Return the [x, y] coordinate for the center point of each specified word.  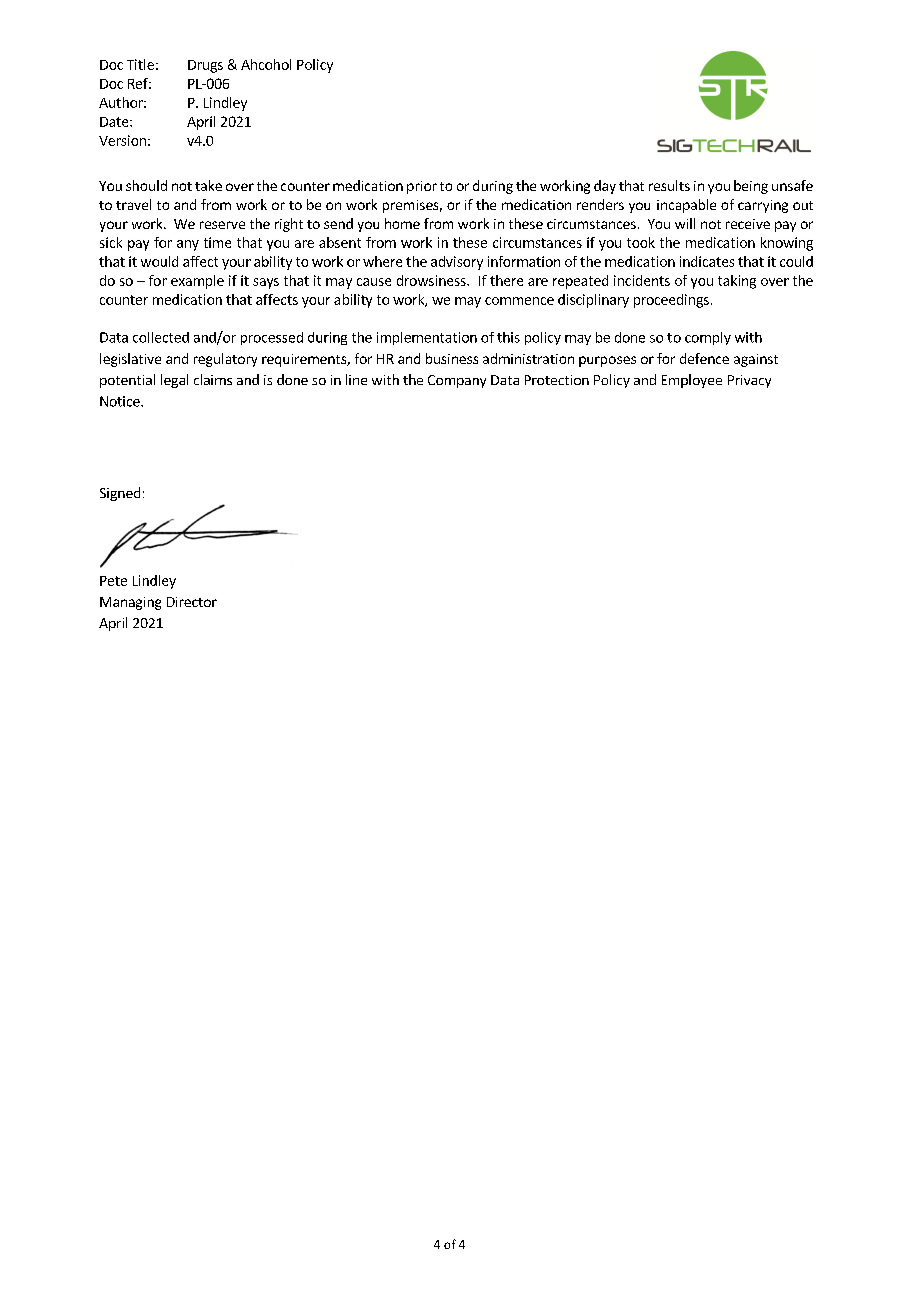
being [751, 187]
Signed [120, 494]
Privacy [749, 381]
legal [174, 381]
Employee [692, 381]
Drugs [205, 66]
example [197, 282]
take [208, 185]
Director [192, 602]
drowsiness [432, 280]
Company [457, 381]
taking [737, 282]
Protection [557, 380]
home [402, 223]
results [669, 185]
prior [422, 187]
